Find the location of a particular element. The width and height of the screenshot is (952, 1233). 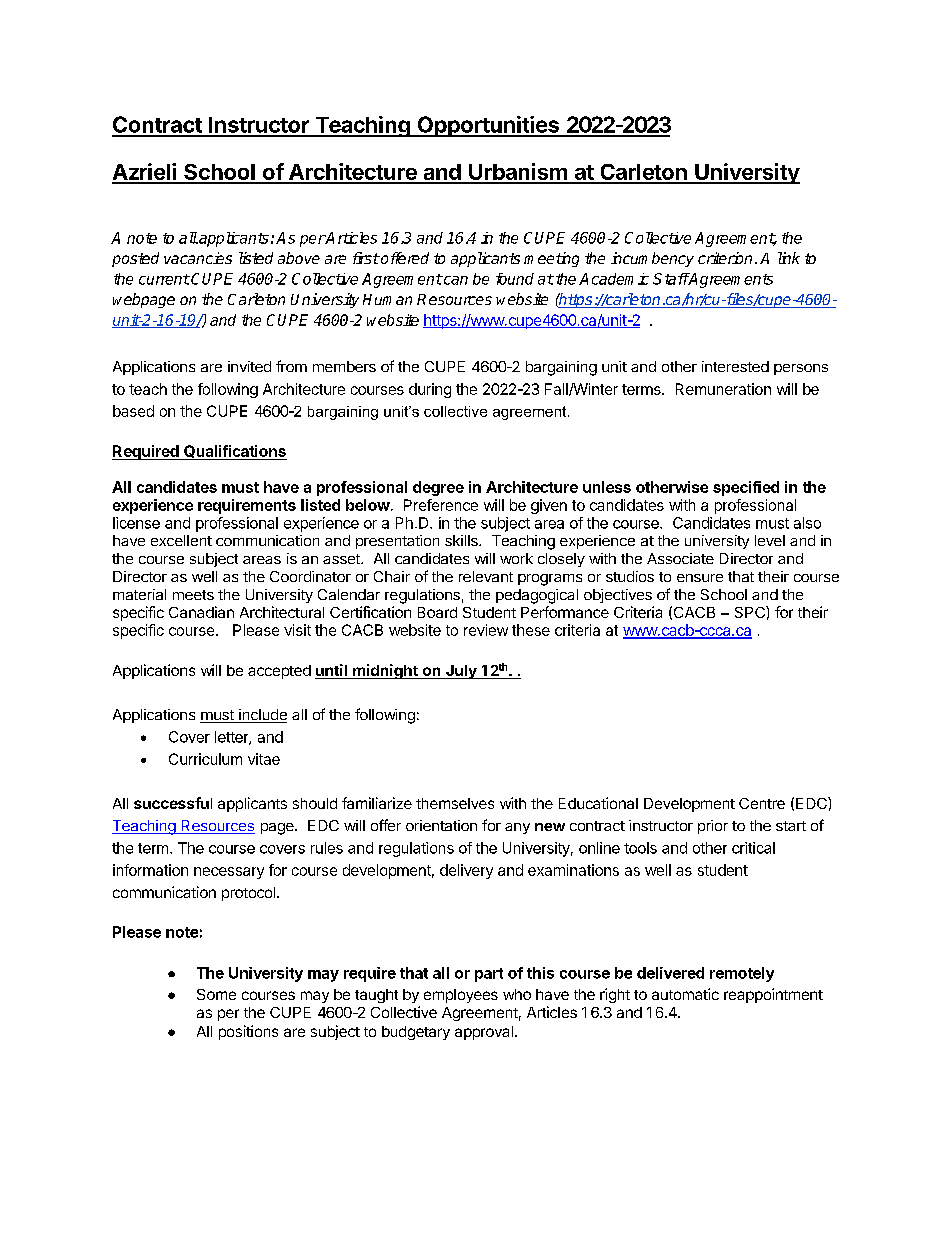

Qualifications is located at coordinates (234, 452).
